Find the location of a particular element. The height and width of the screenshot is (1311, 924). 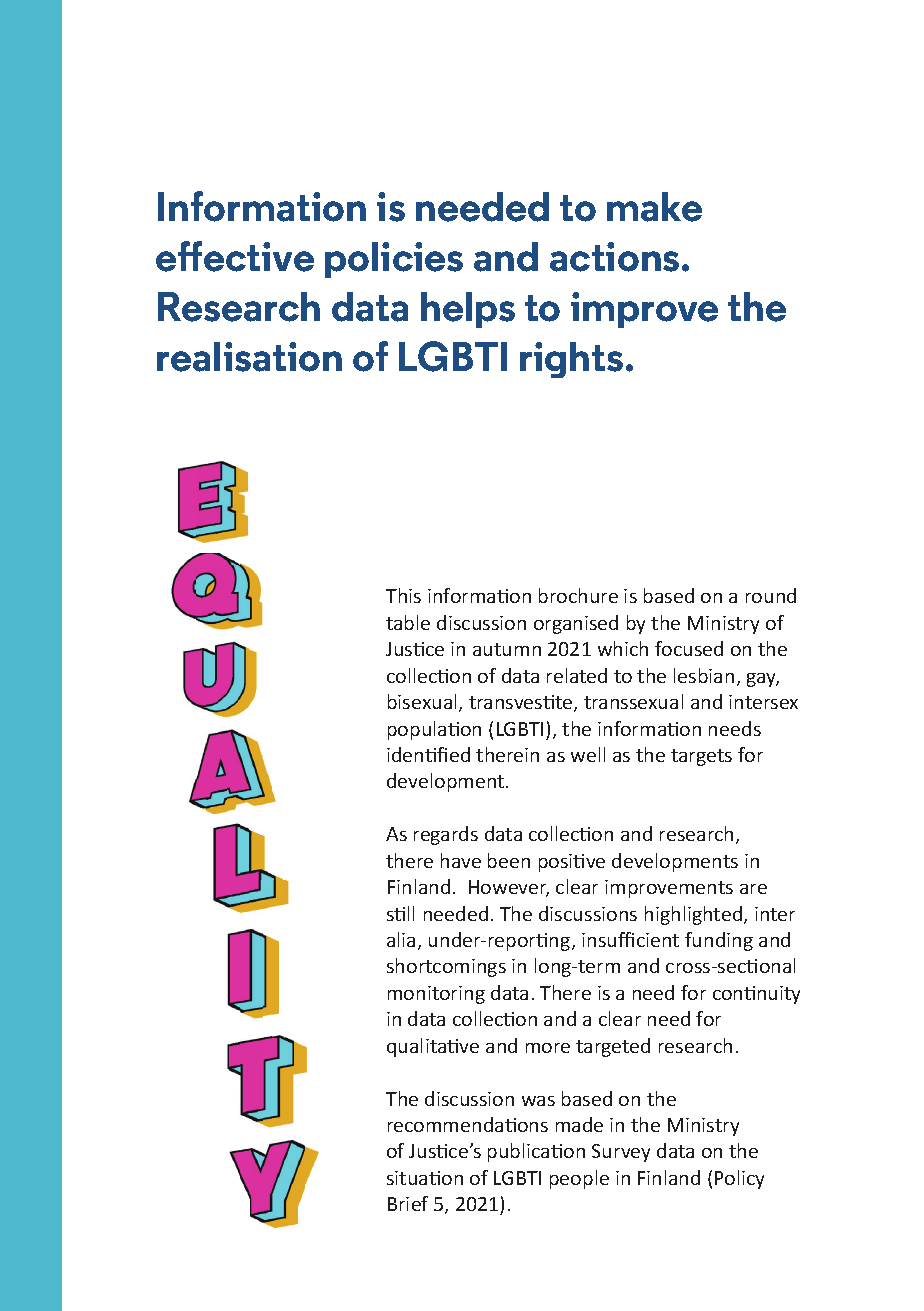

This is located at coordinates (403, 595).
